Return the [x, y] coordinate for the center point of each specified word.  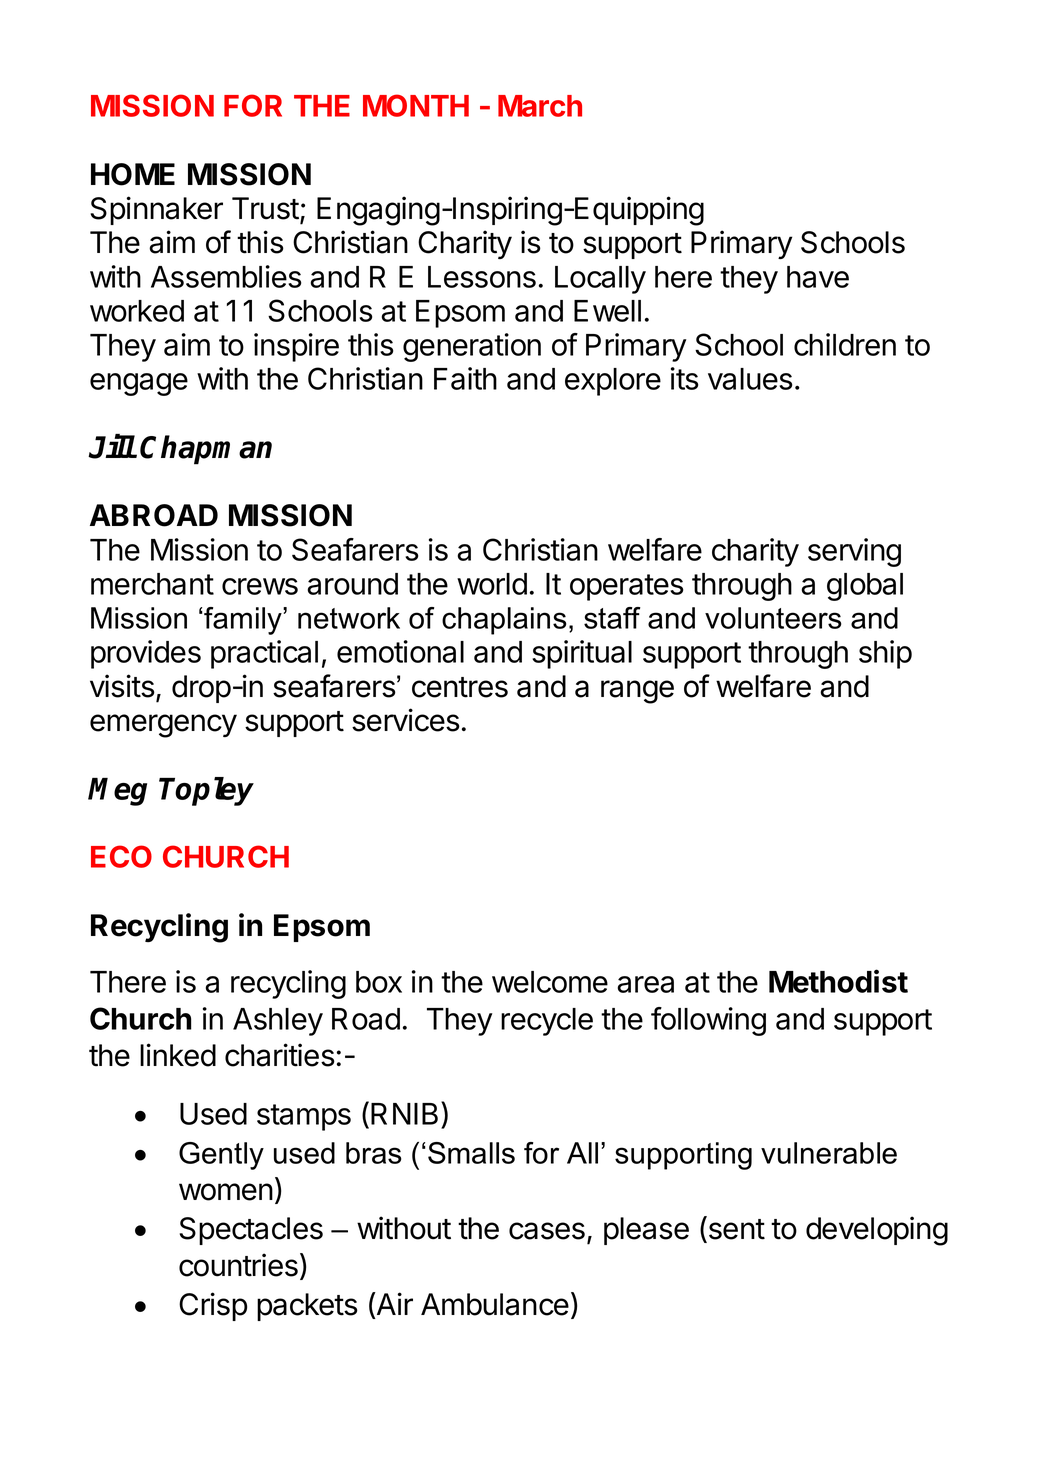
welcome [550, 982]
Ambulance [495, 1304]
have [818, 277]
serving [854, 552]
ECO [121, 856]
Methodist [838, 981]
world [492, 584]
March [540, 106]
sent [735, 1229]
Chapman [206, 450]
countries [238, 1265]
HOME [133, 174]
